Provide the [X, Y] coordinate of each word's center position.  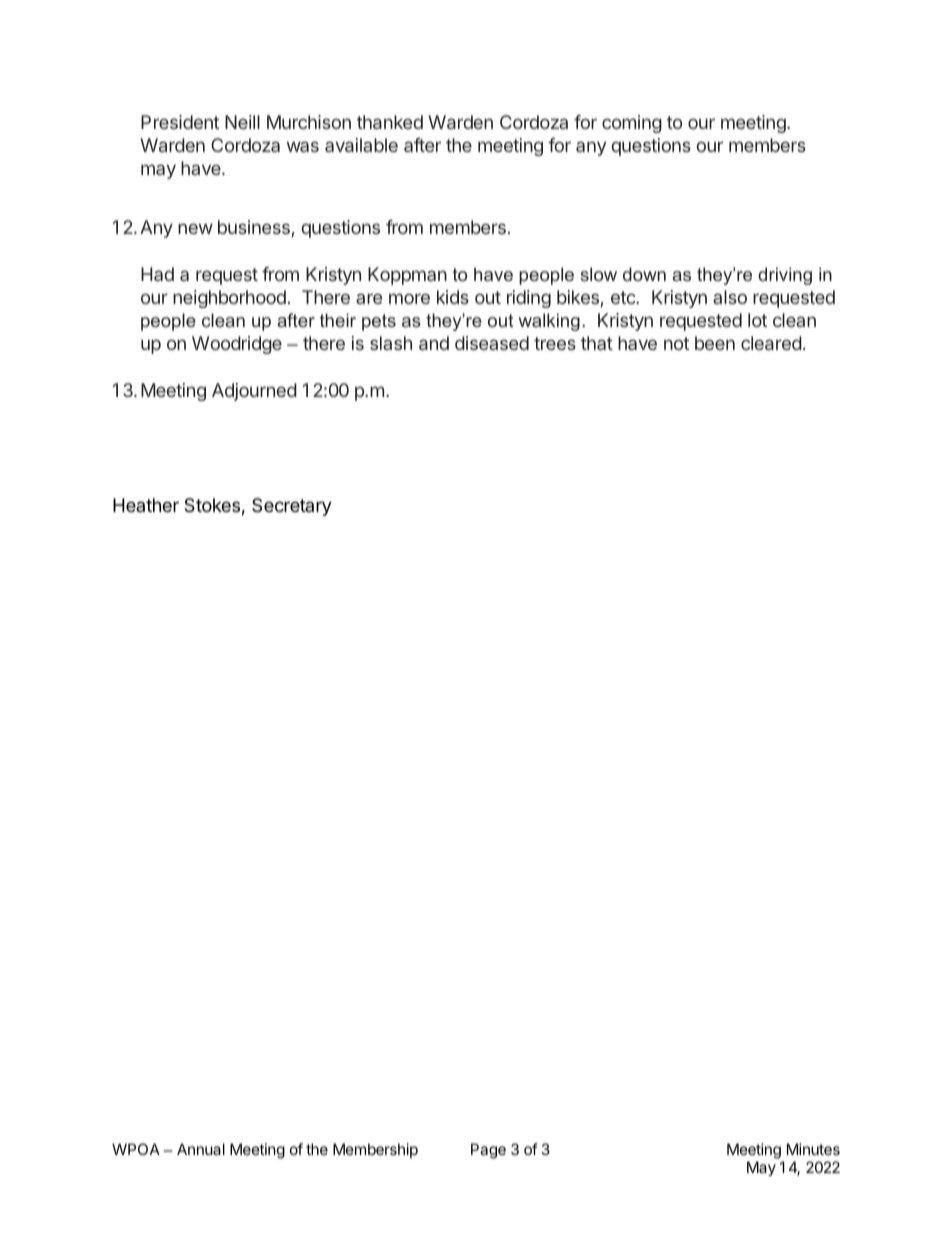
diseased [492, 343]
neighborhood [229, 299]
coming [632, 124]
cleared [771, 343]
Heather [146, 505]
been [715, 343]
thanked [390, 122]
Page [488, 1151]
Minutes [813, 1149]
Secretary [292, 507]
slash [391, 343]
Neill [242, 122]
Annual [201, 1149]
